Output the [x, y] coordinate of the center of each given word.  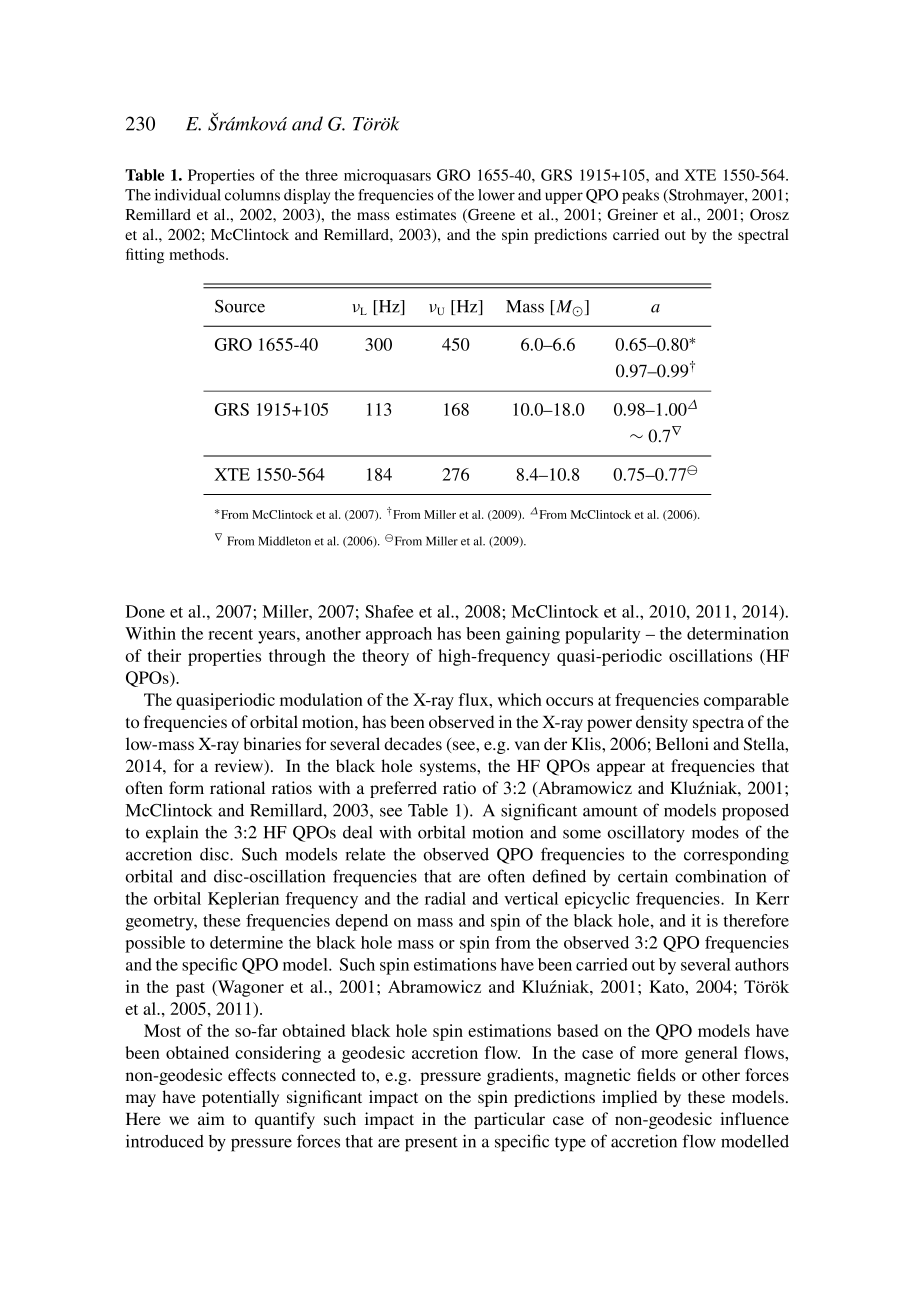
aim [211, 1118]
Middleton [284, 541]
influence [754, 1118]
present [431, 1144]
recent [230, 634]
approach [399, 635]
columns [252, 195]
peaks [640, 196]
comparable [746, 701]
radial [445, 898]
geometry [161, 923]
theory [385, 657]
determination [738, 633]
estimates [426, 214]
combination [720, 876]
